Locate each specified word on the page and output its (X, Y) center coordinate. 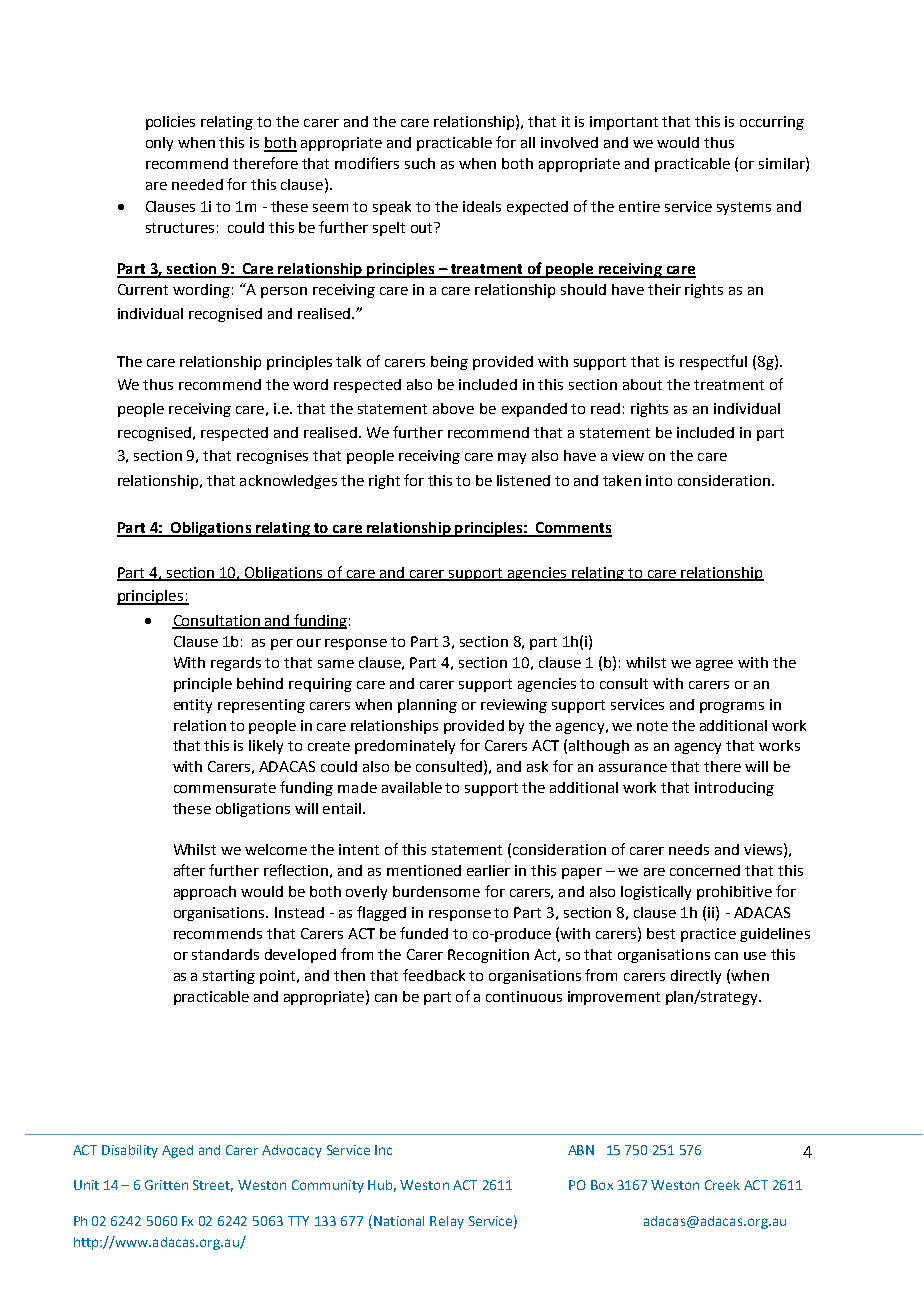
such (420, 163)
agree (714, 665)
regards (236, 664)
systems (744, 208)
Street (213, 1186)
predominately (405, 747)
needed (197, 184)
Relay (447, 1222)
